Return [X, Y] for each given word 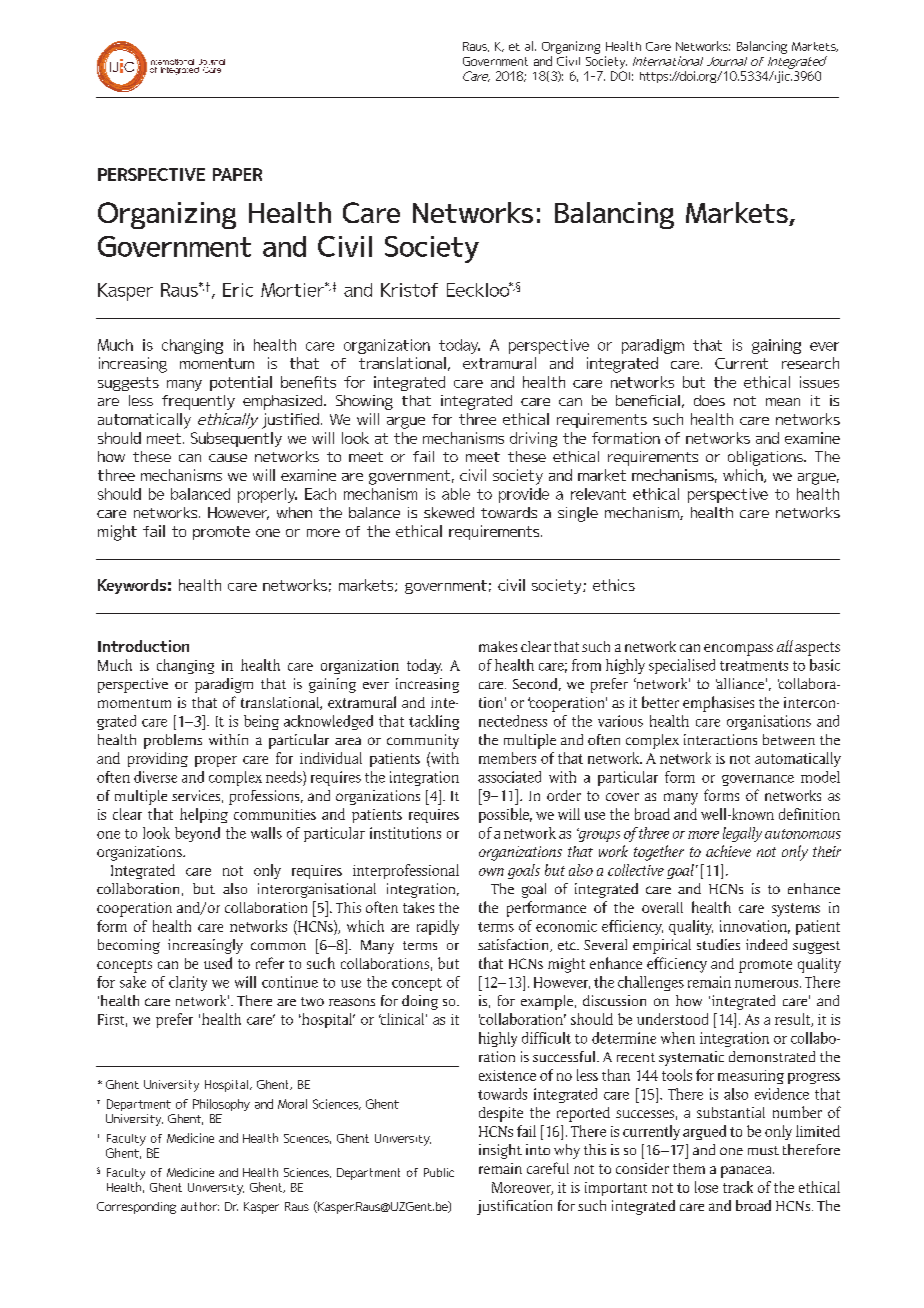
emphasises [718, 704]
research [810, 363]
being [261, 722]
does [709, 400]
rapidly [438, 927]
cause [228, 458]
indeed [766, 944]
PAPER [237, 174]
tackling [434, 722]
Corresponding [136, 1208]
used [218, 963]
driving [533, 439]
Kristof [409, 290]
